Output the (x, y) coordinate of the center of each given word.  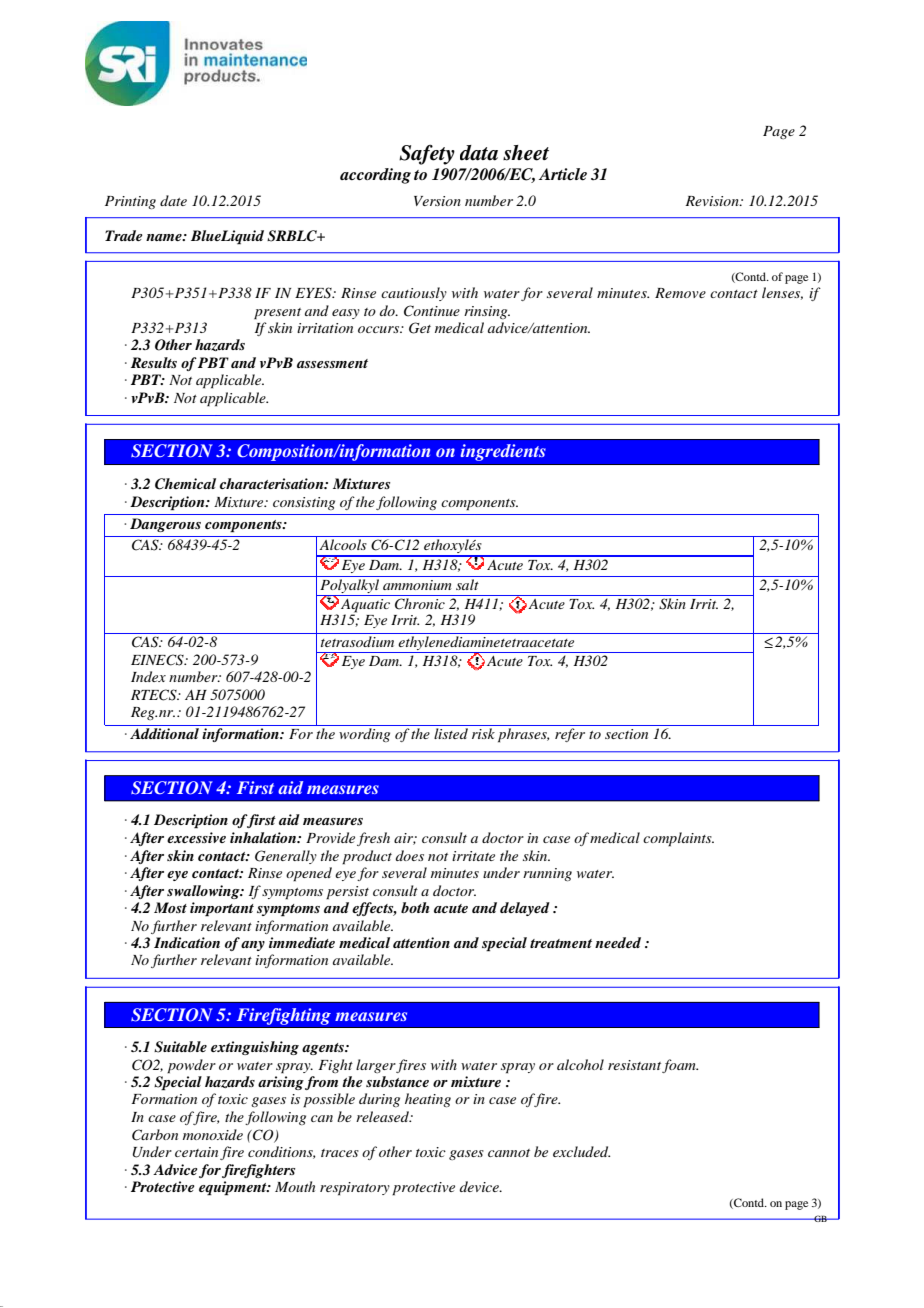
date (173, 200)
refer (570, 735)
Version (437, 201)
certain (196, 1152)
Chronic (420, 604)
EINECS (158, 660)
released (383, 1116)
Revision (713, 201)
